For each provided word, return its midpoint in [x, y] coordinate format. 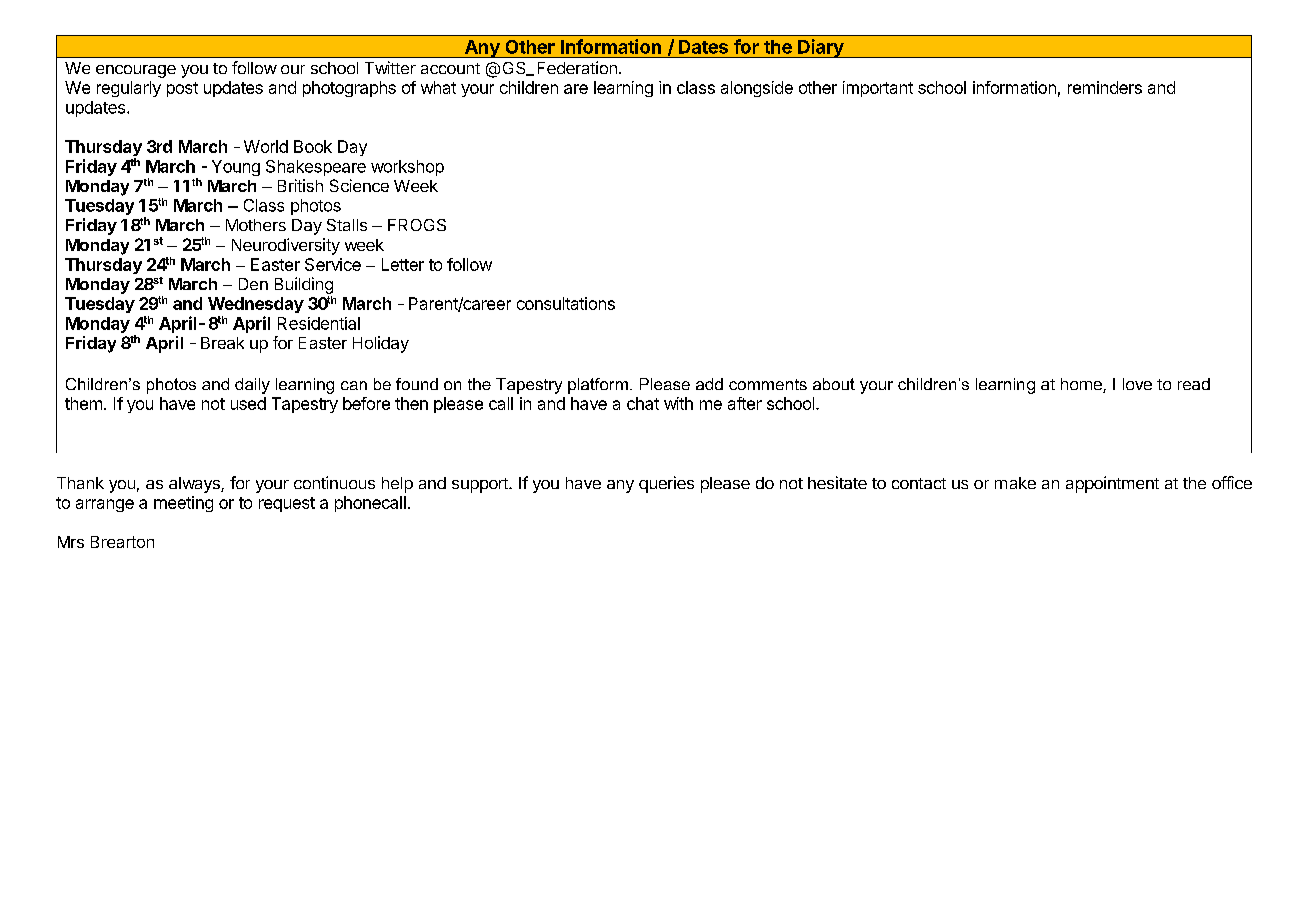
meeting [183, 504]
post [182, 89]
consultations [566, 303]
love [1137, 384]
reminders [1105, 87]
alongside [757, 89]
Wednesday [256, 305]
